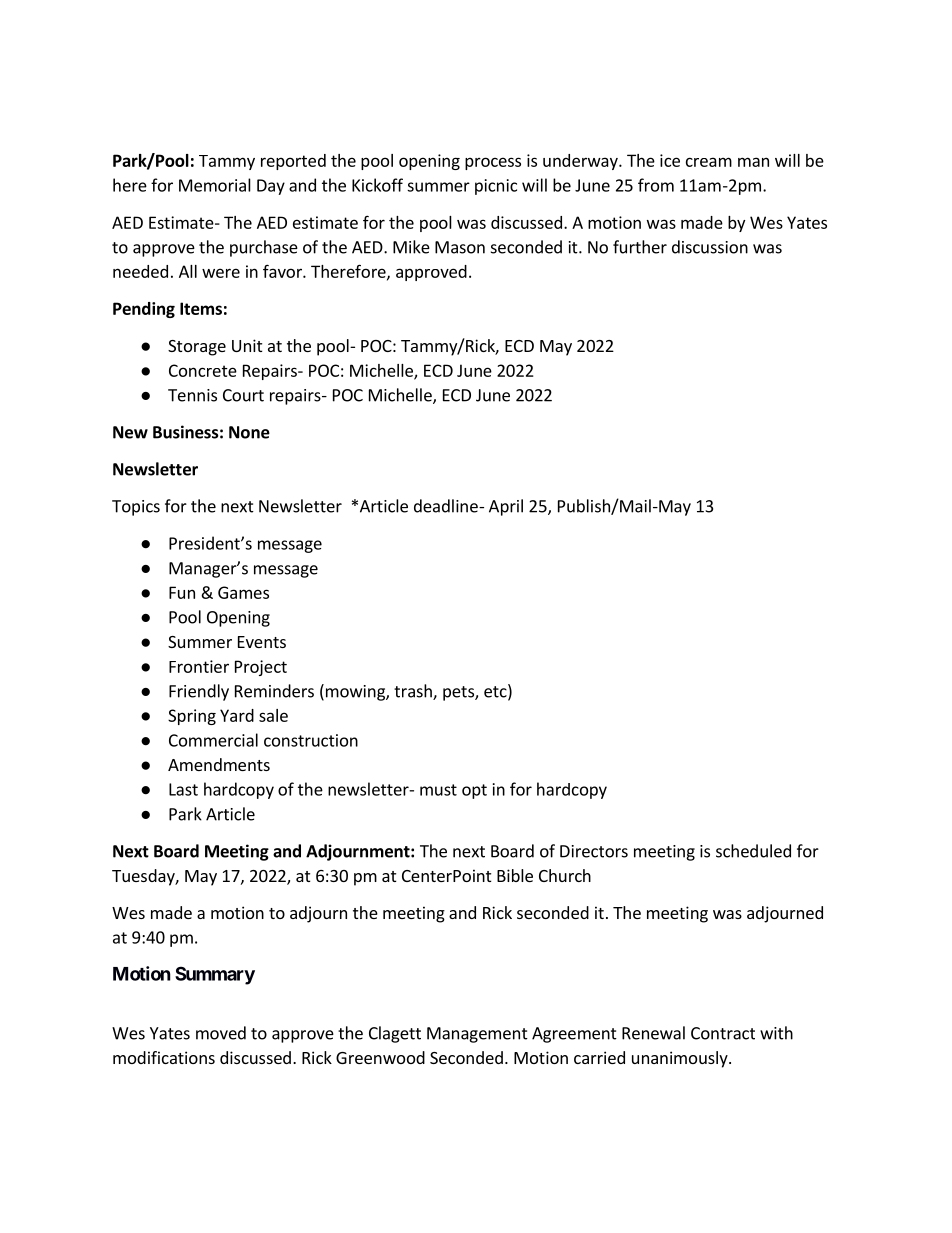 Image resolution: width=952 pixels, height=1233 pixels. Describe the element at coordinates (753, 851) in the document. I see `scheduled` at that location.
